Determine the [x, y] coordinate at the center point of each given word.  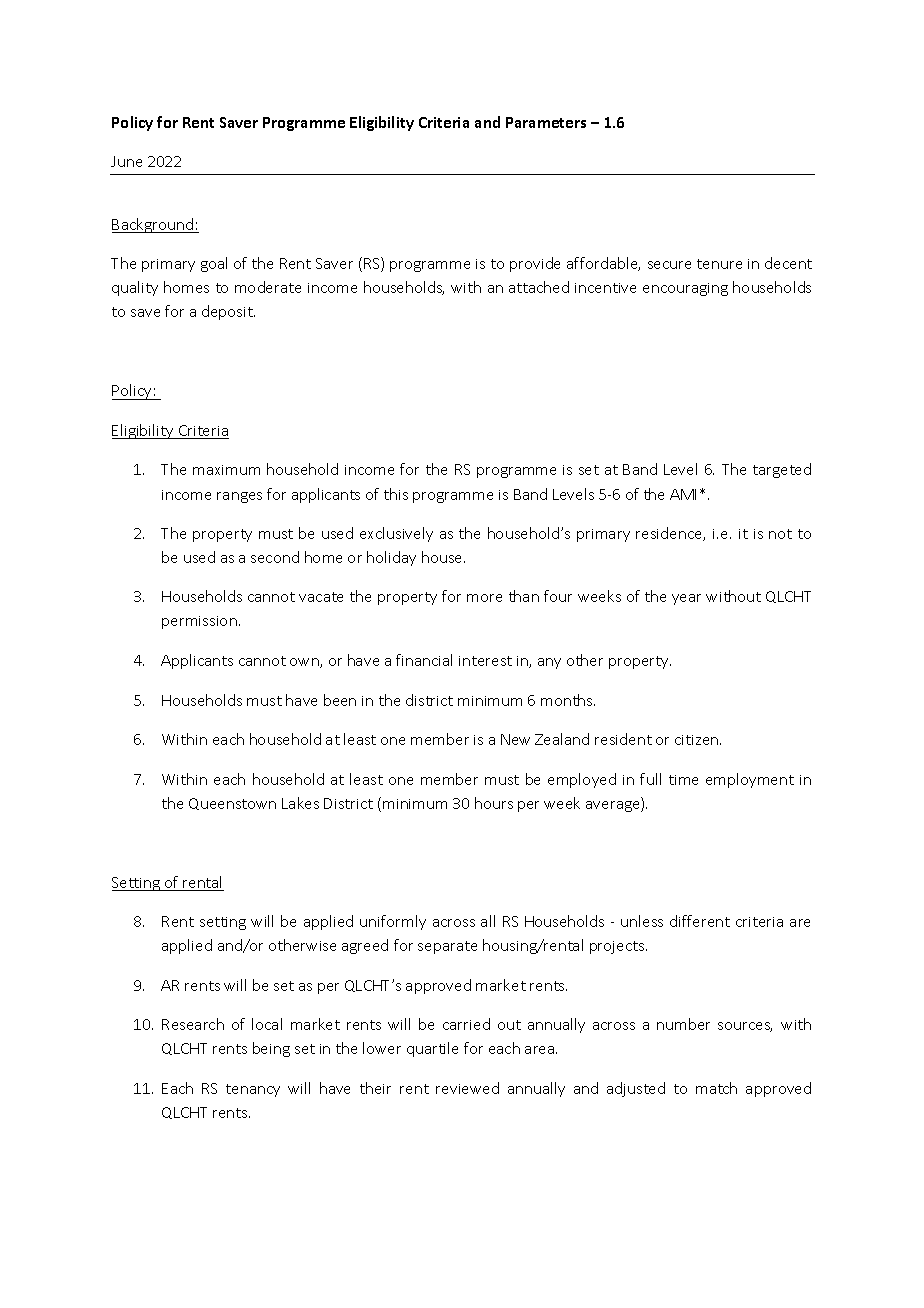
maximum [226, 470]
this [396, 494]
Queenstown [232, 804]
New [515, 739]
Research [193, 1024]
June [126, 161]
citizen [698, 740]
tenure [719, 264]
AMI [683, 494]
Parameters [546, 122]
